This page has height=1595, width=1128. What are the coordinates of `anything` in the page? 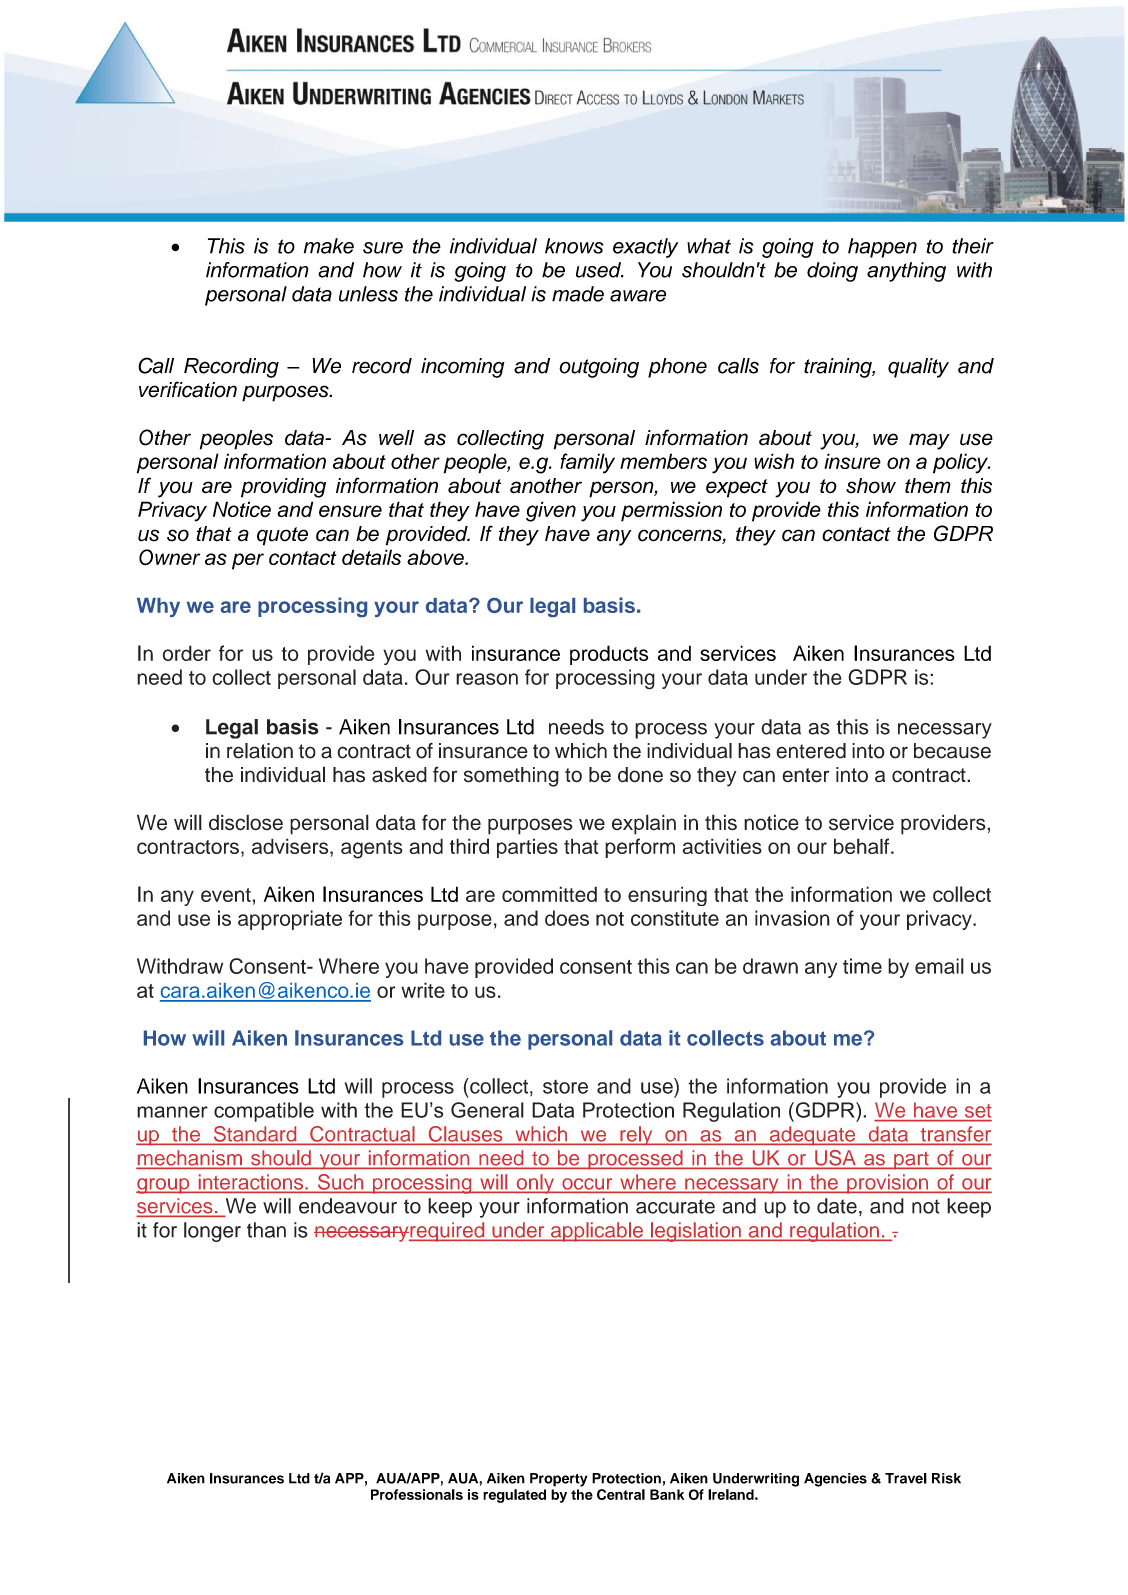 It's located at (906, 272).
